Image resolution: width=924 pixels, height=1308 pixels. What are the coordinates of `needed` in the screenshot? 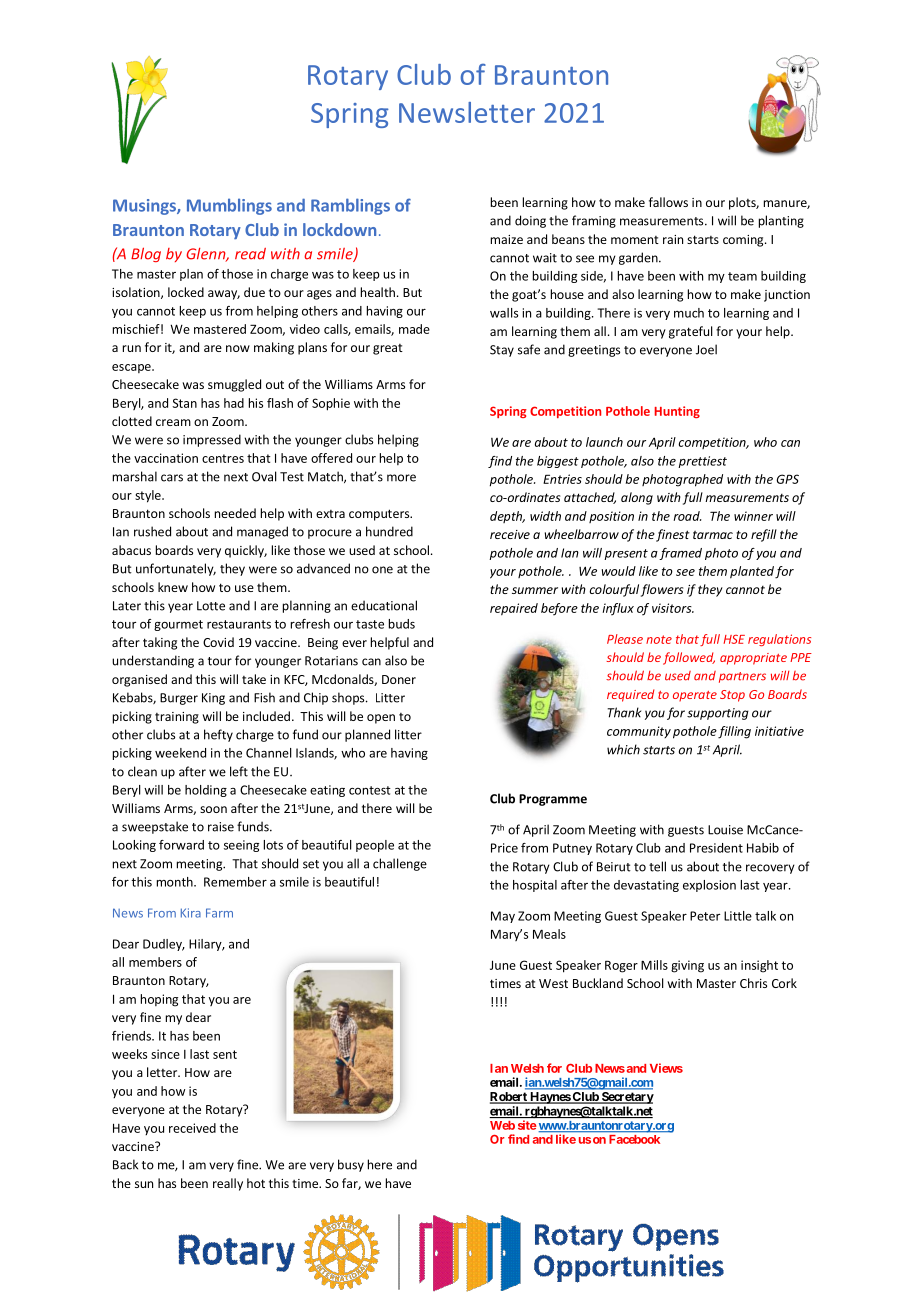 It's located at (235, 513).
